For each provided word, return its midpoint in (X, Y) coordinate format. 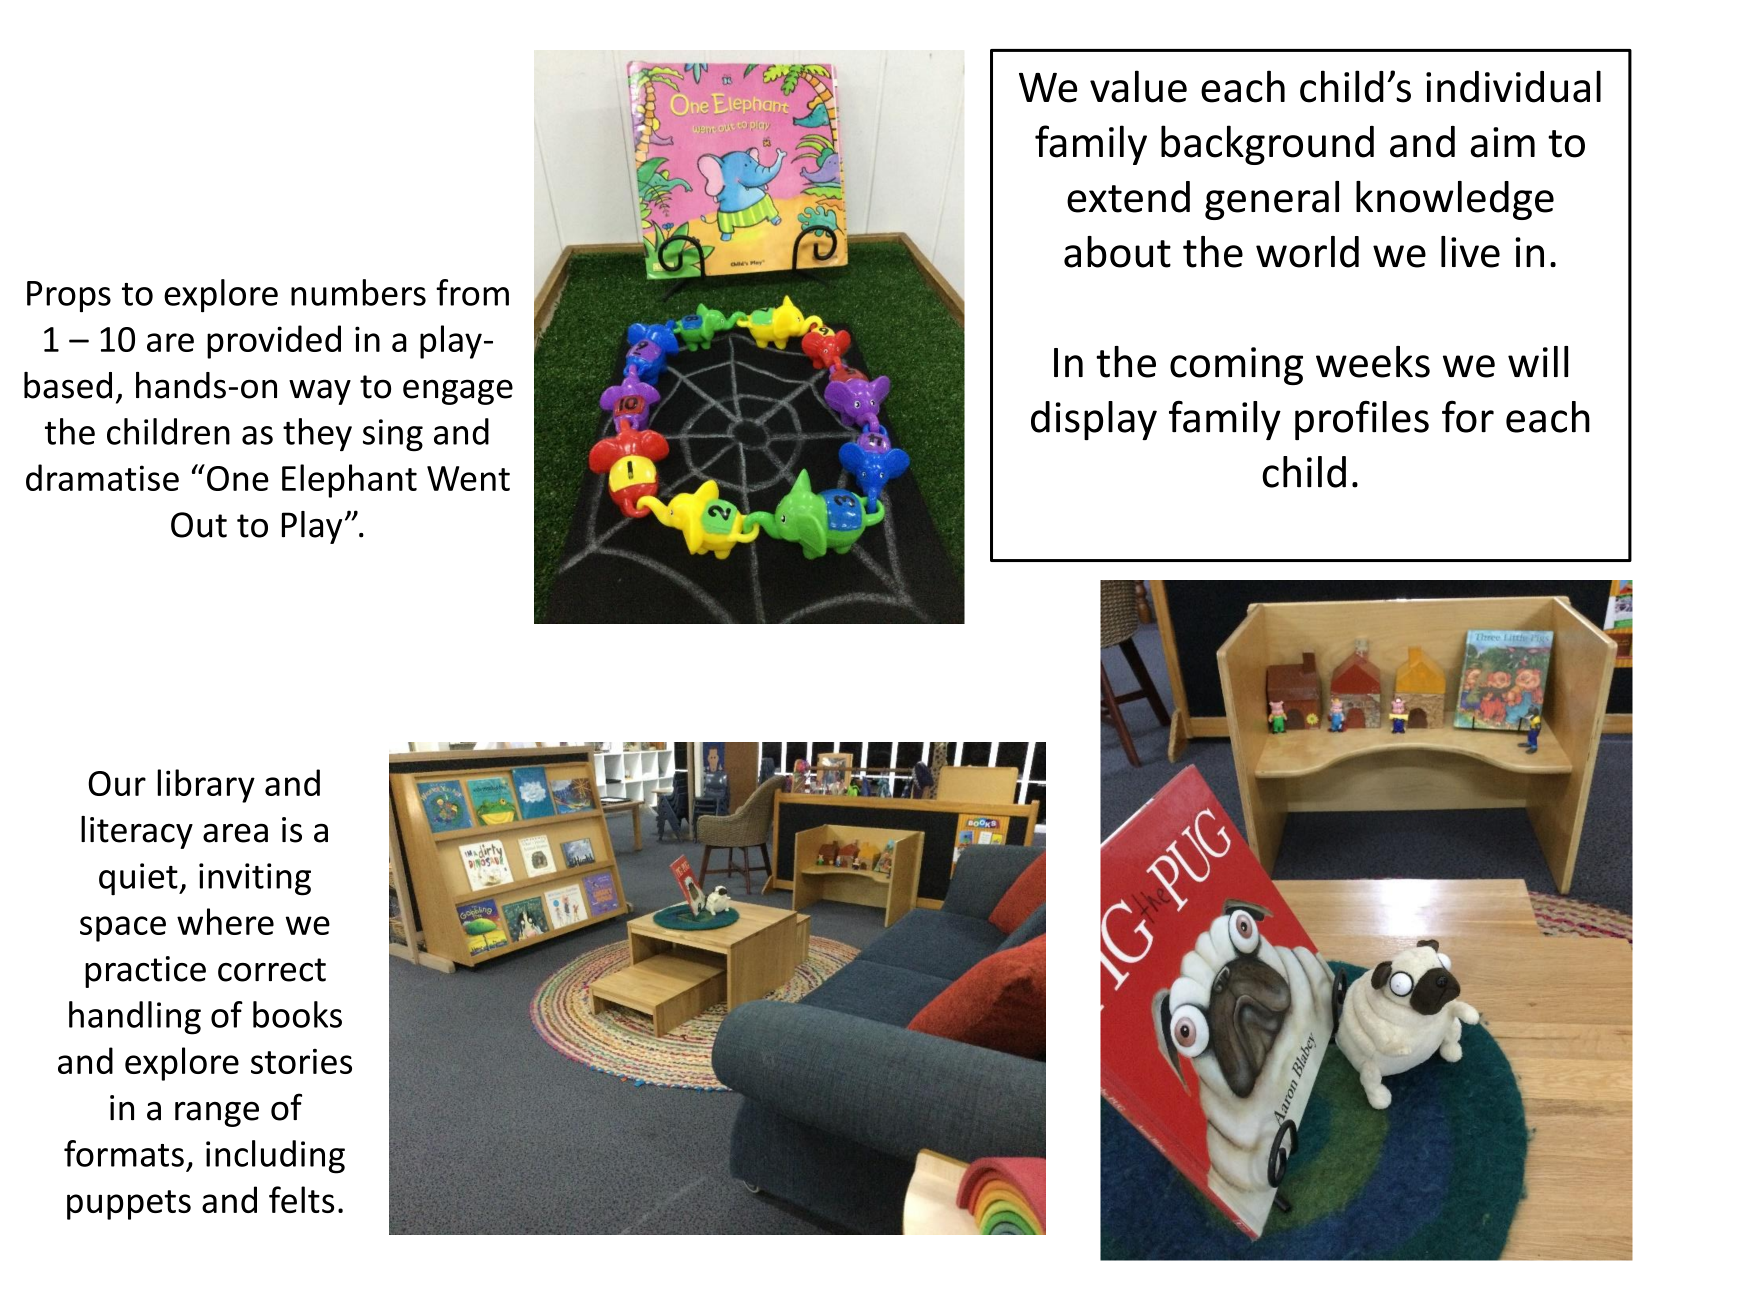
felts (301, 1199)
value (1138, 86)
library (206, 786)
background (1267, 145)
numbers (358, 292)
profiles (1362, 420)
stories (301, 1061)
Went (468, 478)
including (275, 1157)
